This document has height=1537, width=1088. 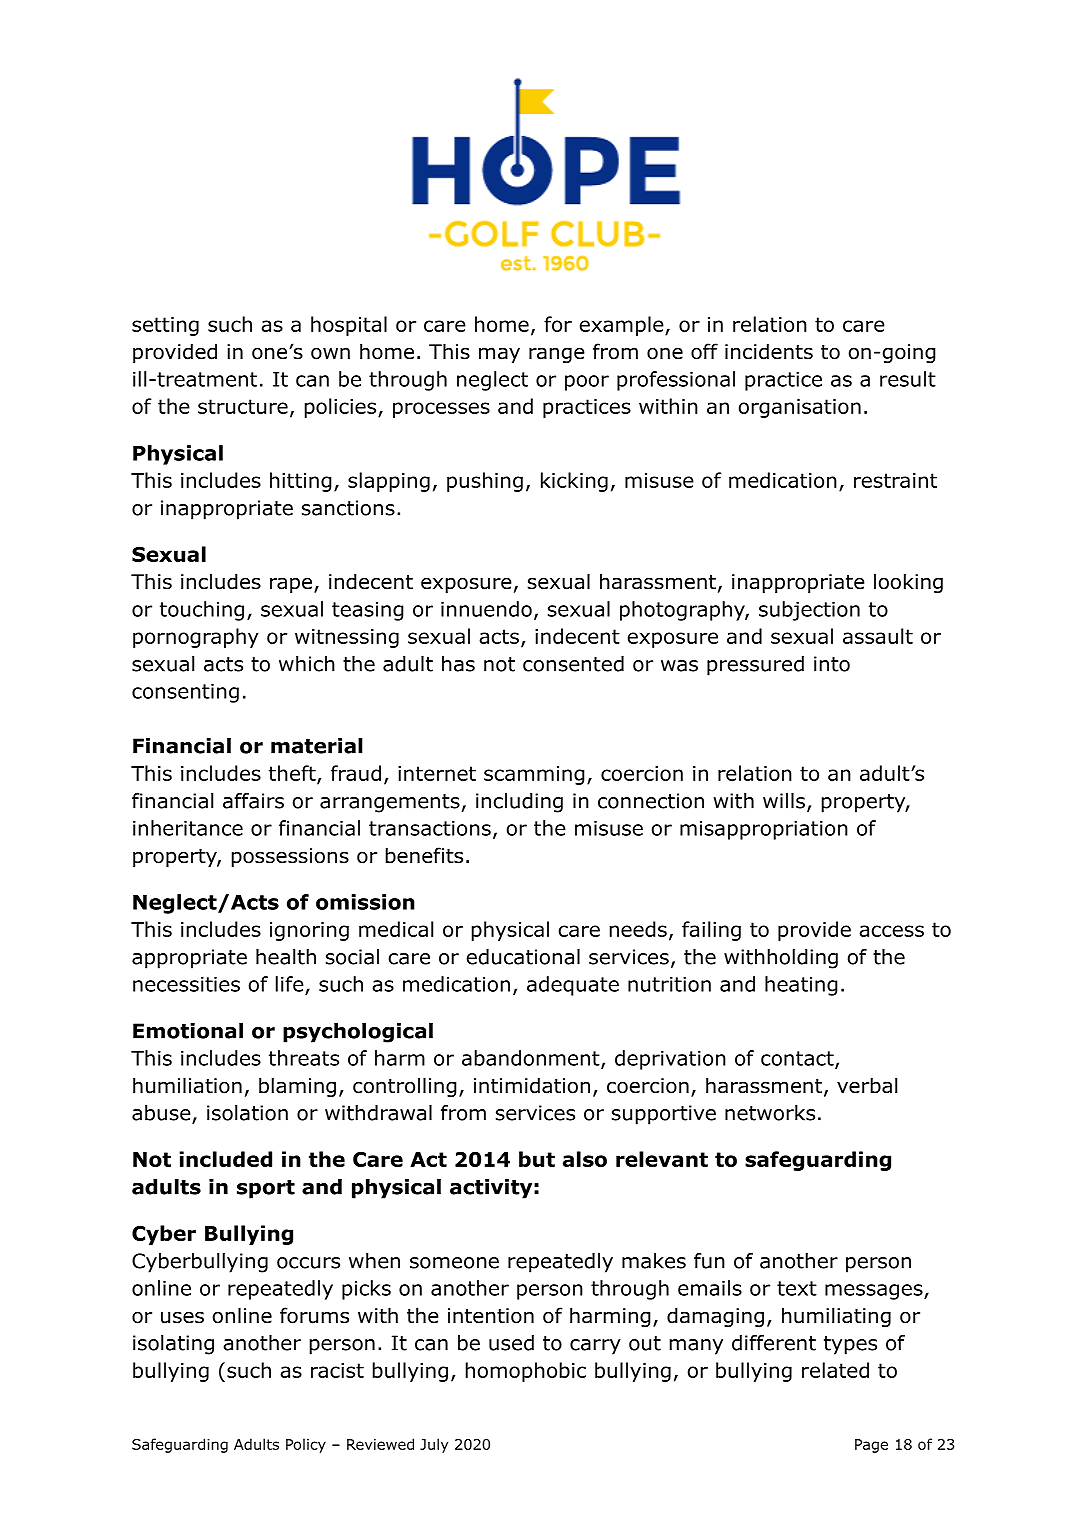 What do you see at coordinates (764, 830) in the document?
I see `misappropriation` at bounding box center [764, 830].
